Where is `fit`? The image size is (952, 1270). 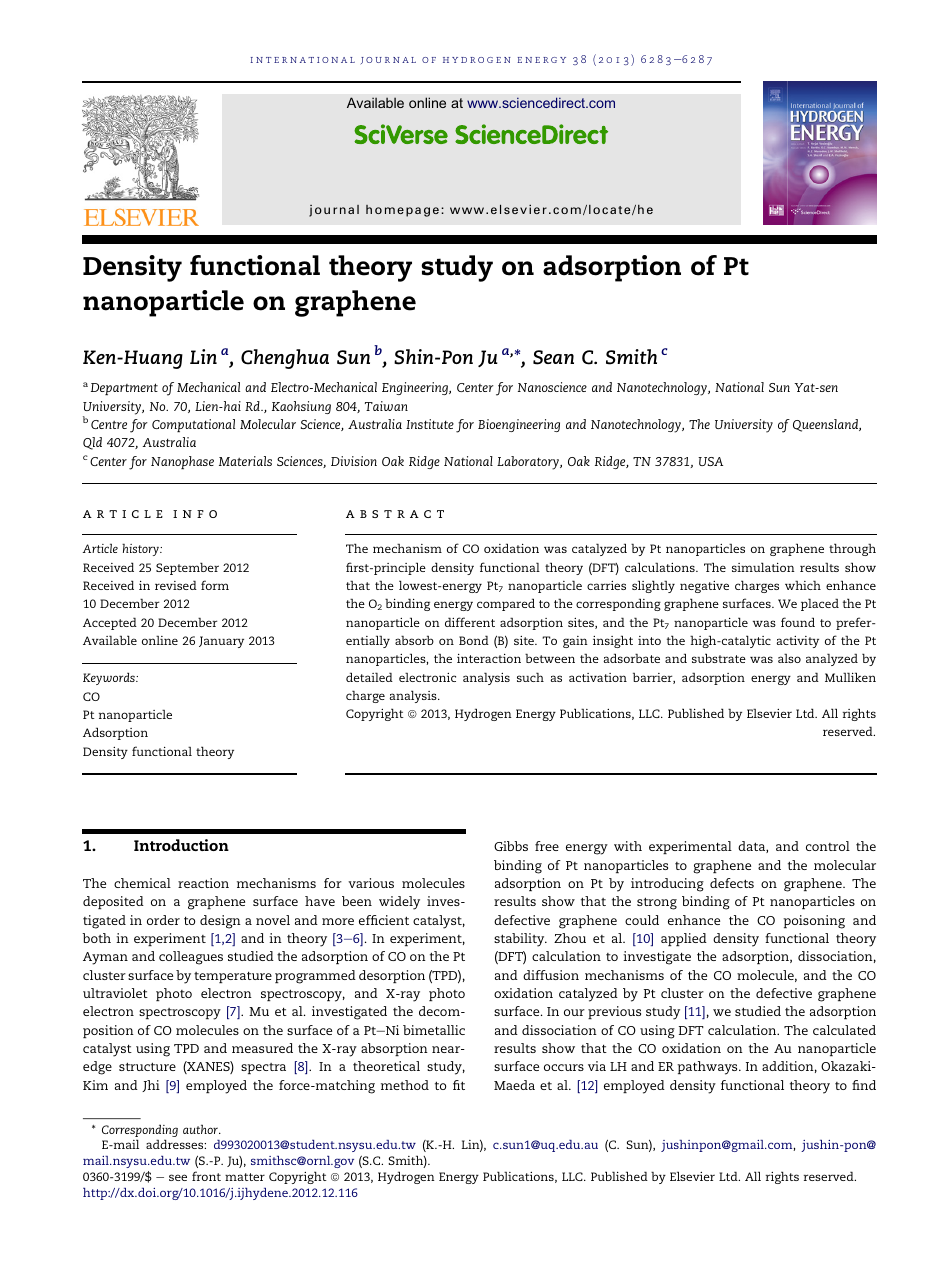
fit is located at coordinates (459, 1085).
